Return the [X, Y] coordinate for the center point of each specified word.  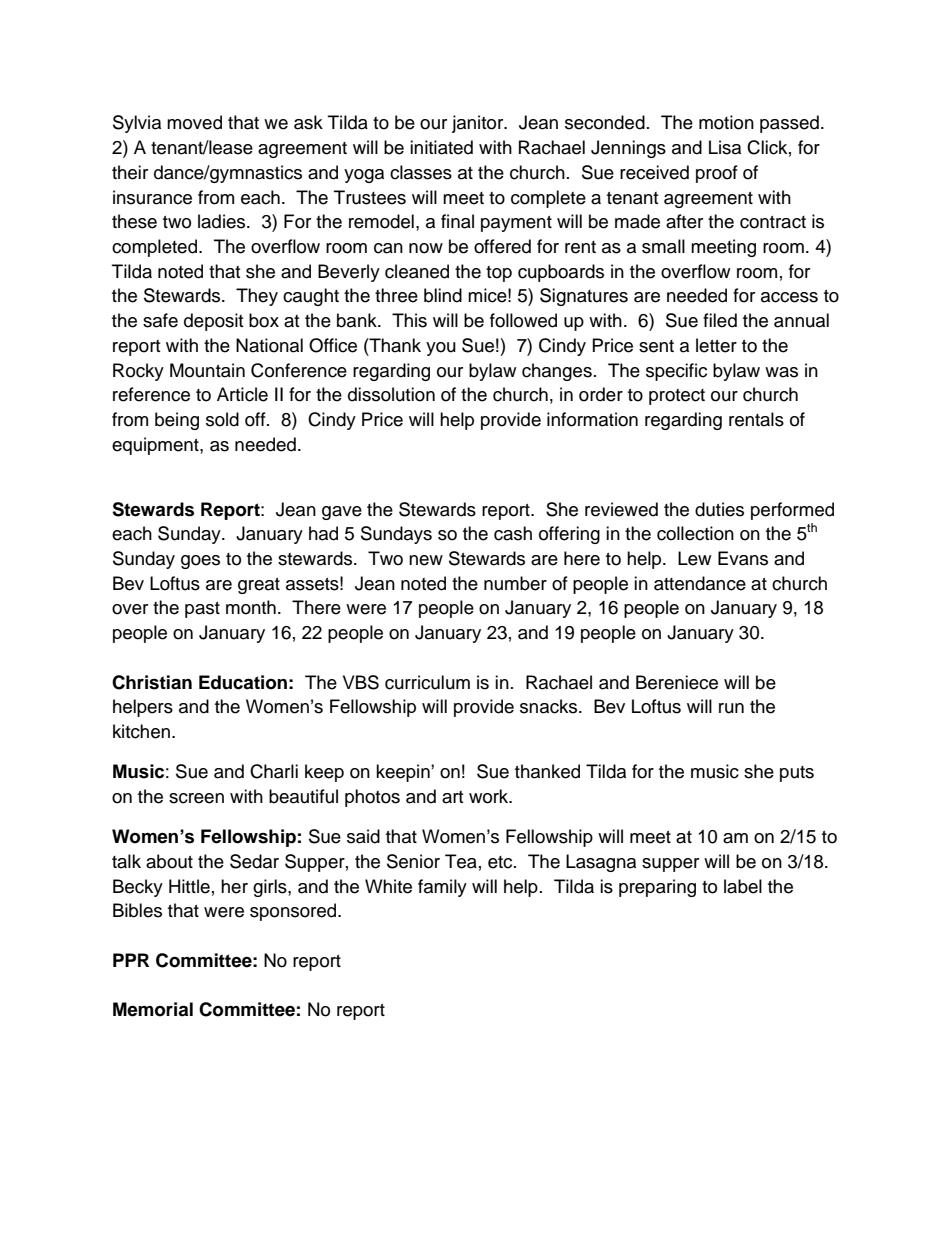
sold [222, 419]
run [731, 708]
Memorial [153, 1009]
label [743, 886]
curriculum [427, 682]
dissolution [391, 394]
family [442, 888]
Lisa [725, 147]
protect [677, 397]
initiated [441, 147]
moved [194, 122]
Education [243, 682]
